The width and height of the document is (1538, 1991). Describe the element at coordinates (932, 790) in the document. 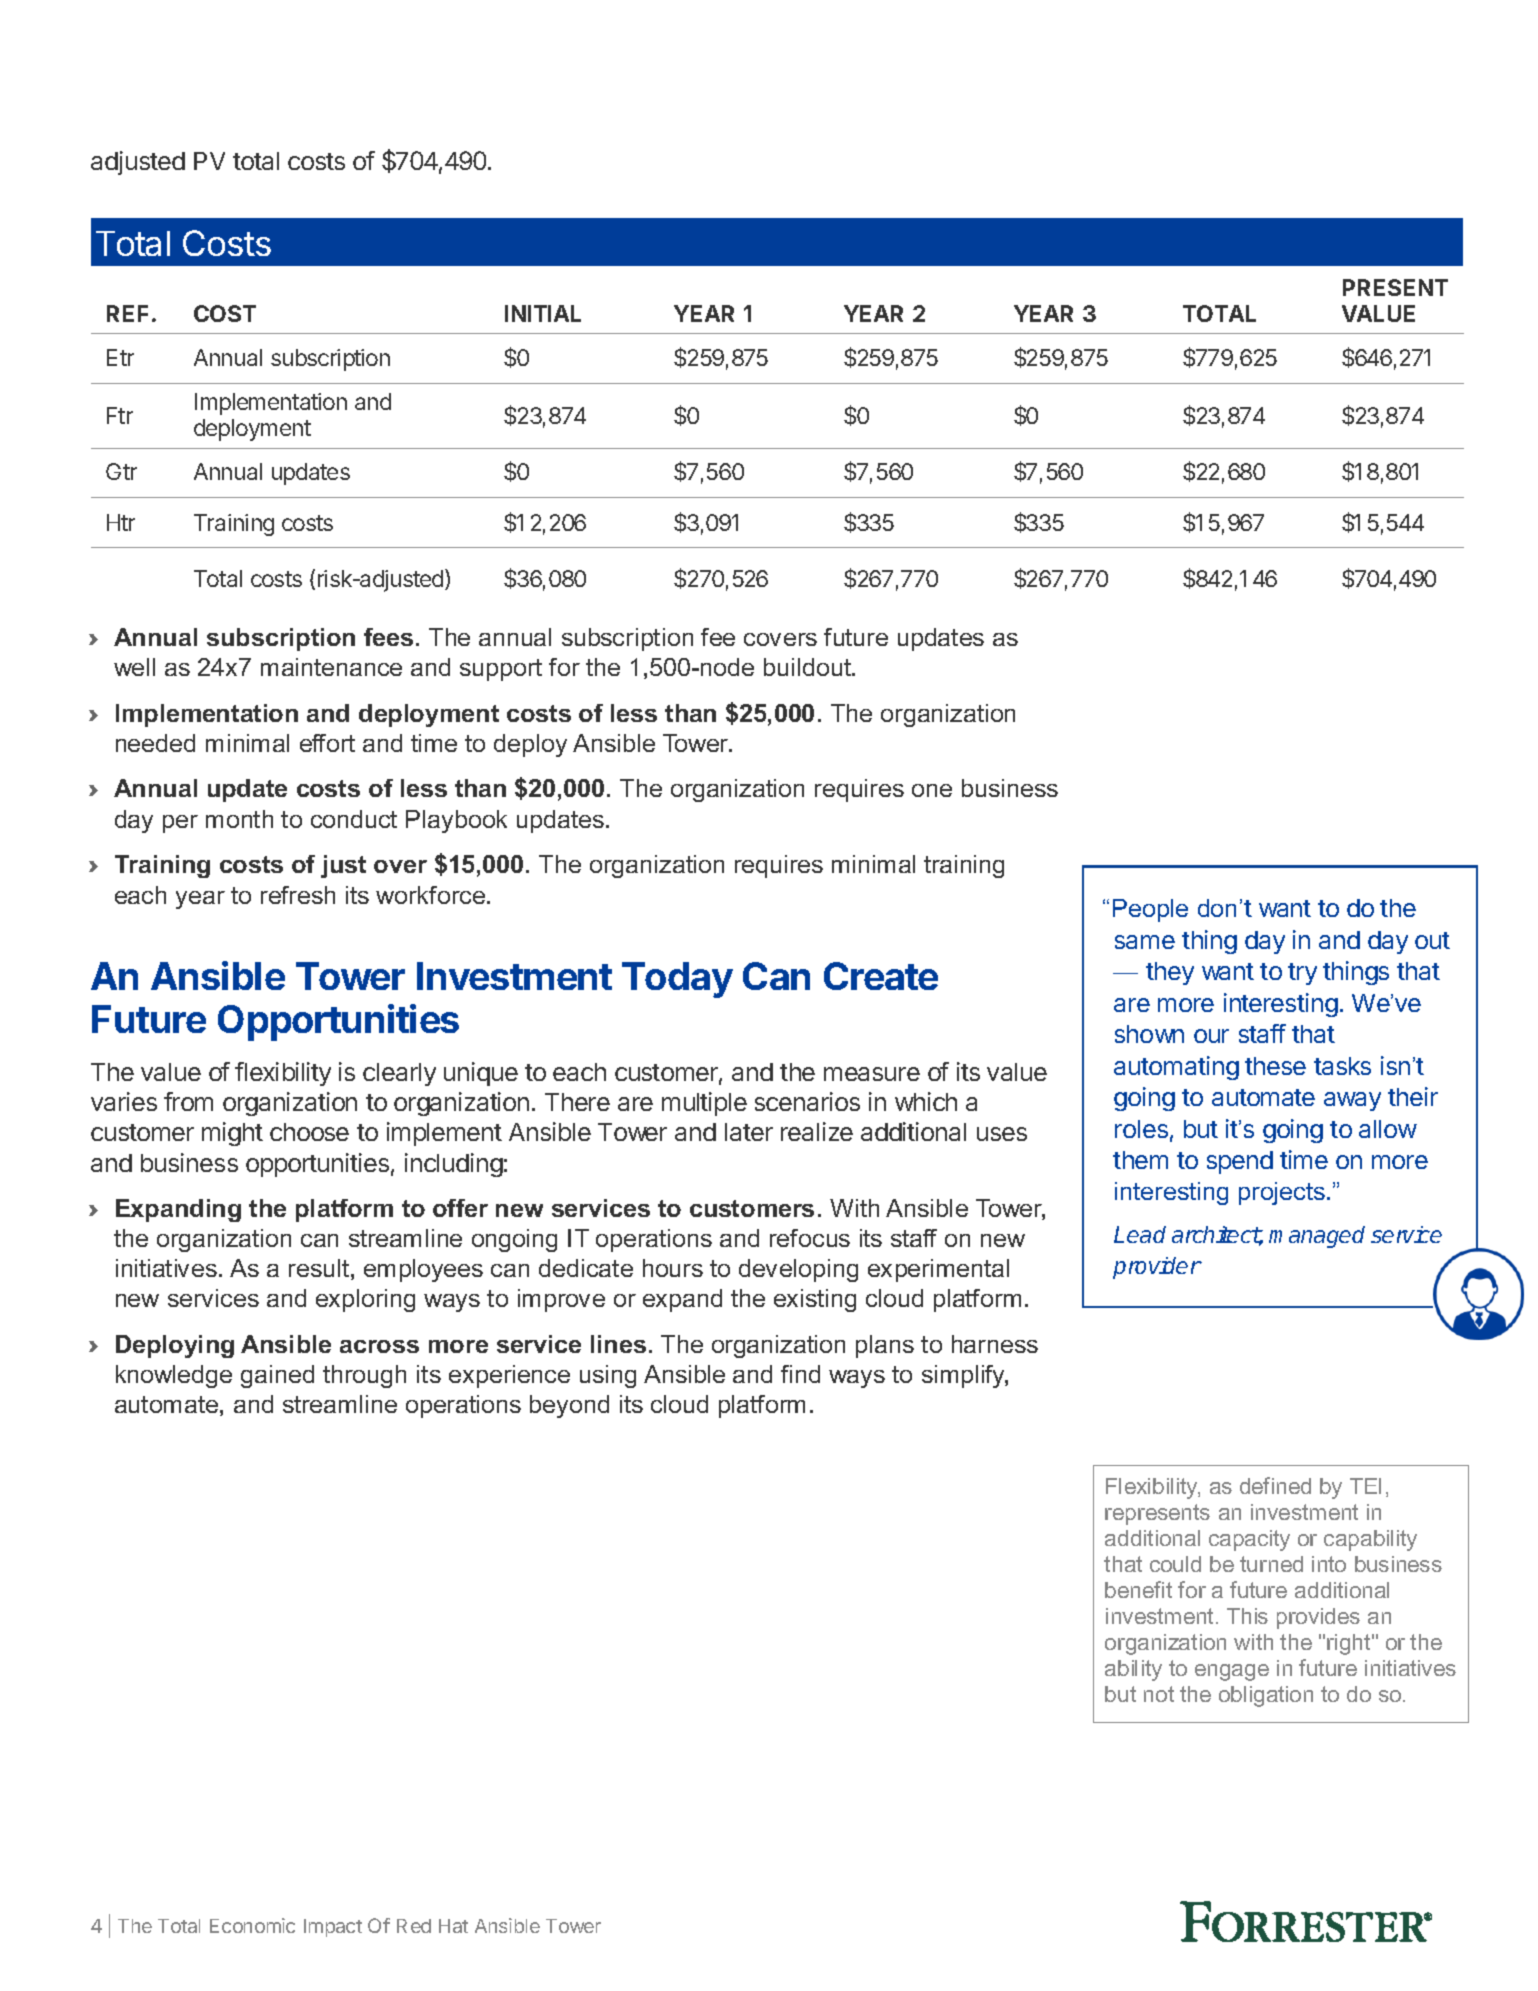

I see `one` at that location.
